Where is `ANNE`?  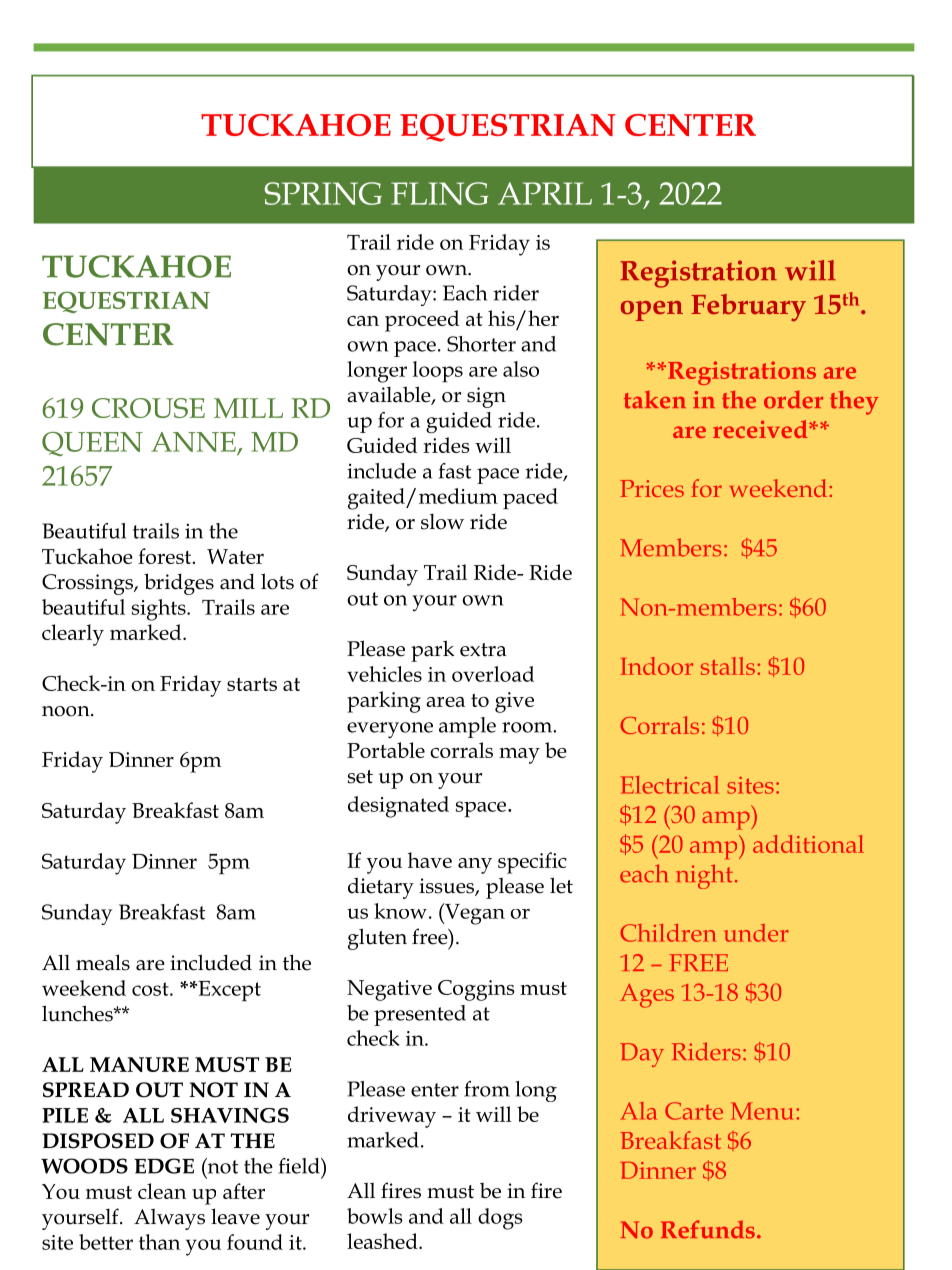
ANNE is located at coordinates (194, 443).
